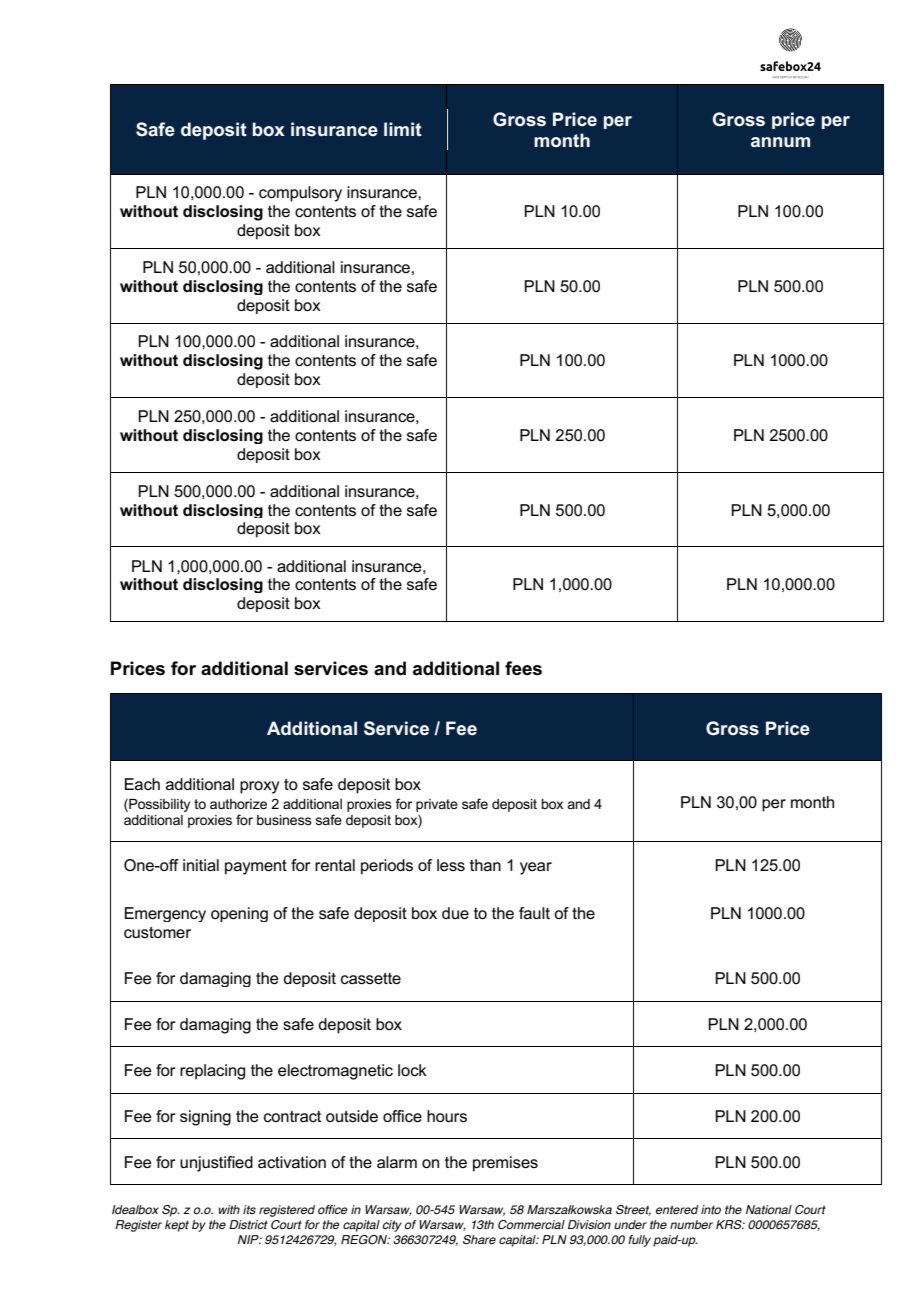 The width and height of the screenshot is (924, 1308). I want to click on cassette, so click(371, 978).
